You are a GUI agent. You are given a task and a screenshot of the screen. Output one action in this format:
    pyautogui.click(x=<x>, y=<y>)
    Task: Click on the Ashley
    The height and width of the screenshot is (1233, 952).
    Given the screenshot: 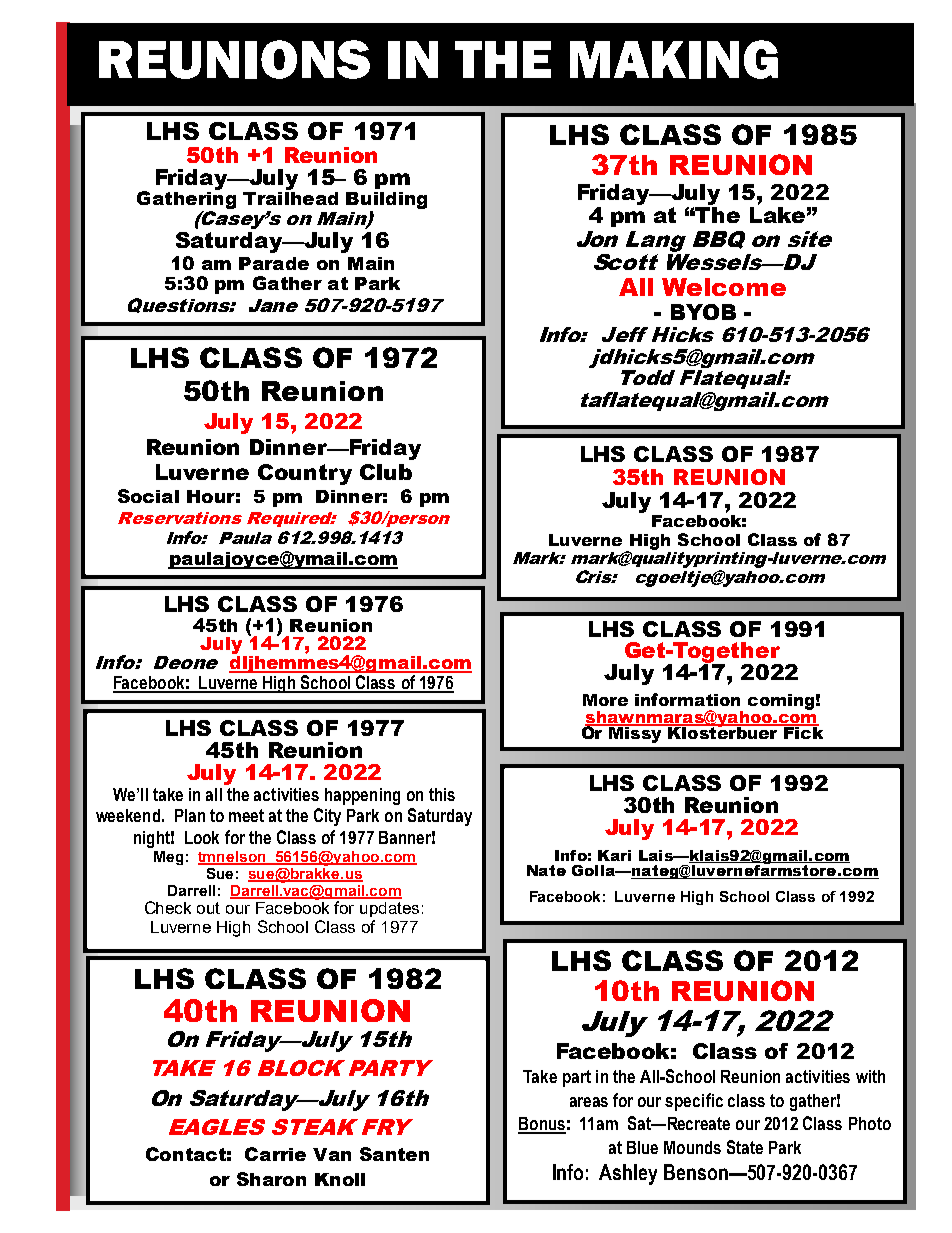 What is the action you would take?
    pyautogui.click(x=628, y=1174)
